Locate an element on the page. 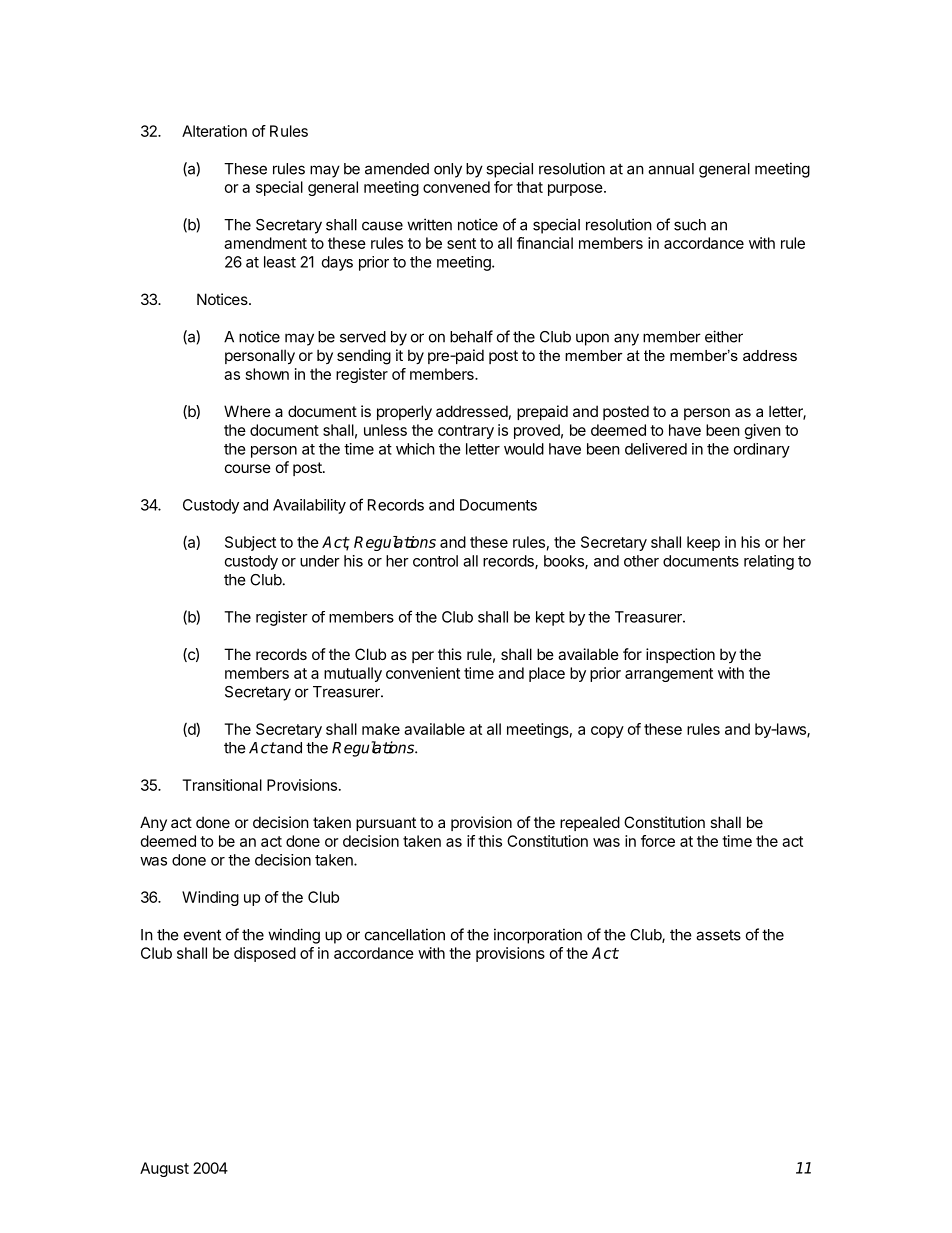 This image has height=1233, width=952. mutually is located at coordinates (353, 674).
